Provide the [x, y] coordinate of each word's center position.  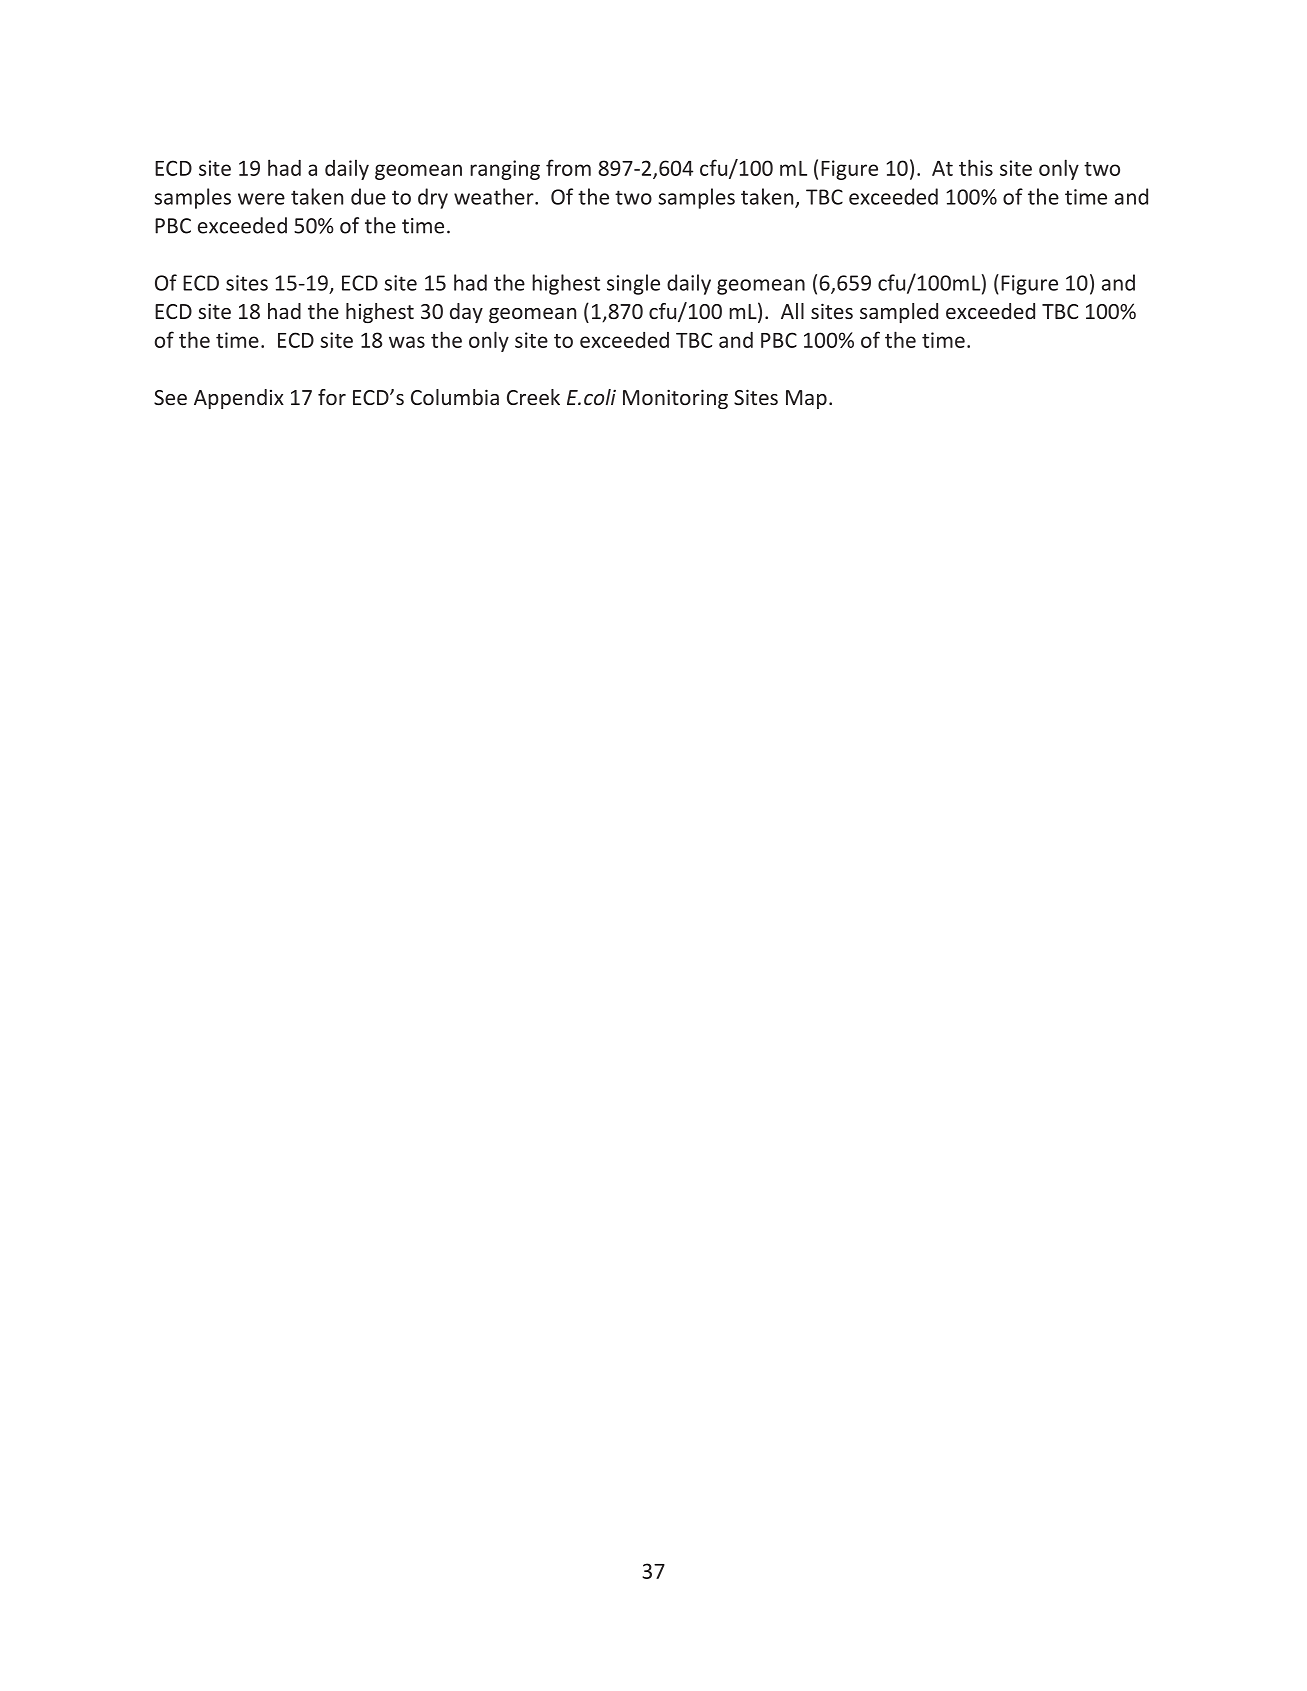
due [368, 196]
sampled [899, 313]
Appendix [239, 399]
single [633, 284]
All [792, 311]
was [407, 342]
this [976, 167]
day [466, 313]
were [261, 199]
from [568, 167]
